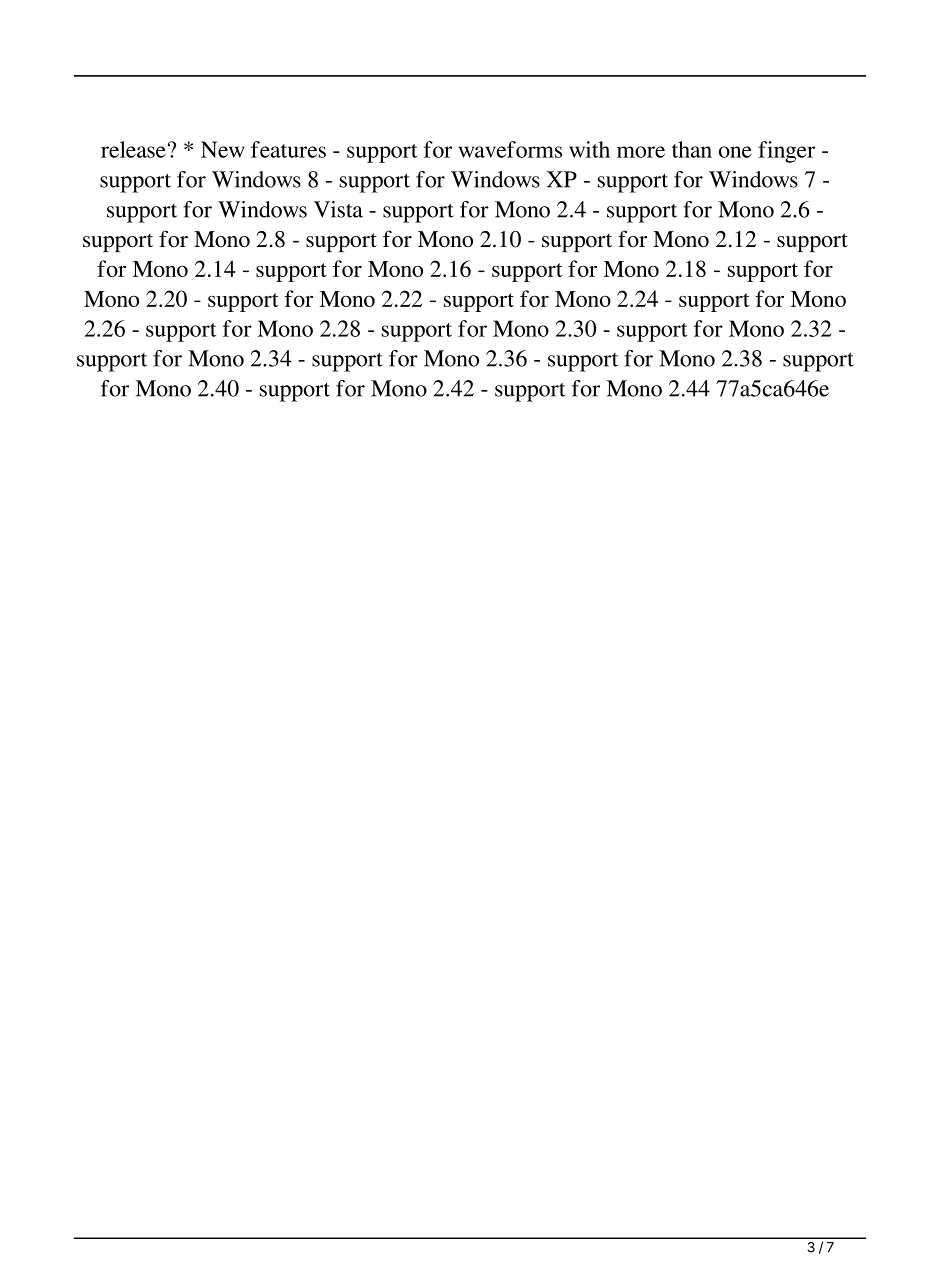 The image size is (940, 1288). I want to click on waveforms, so click(510, 149).
